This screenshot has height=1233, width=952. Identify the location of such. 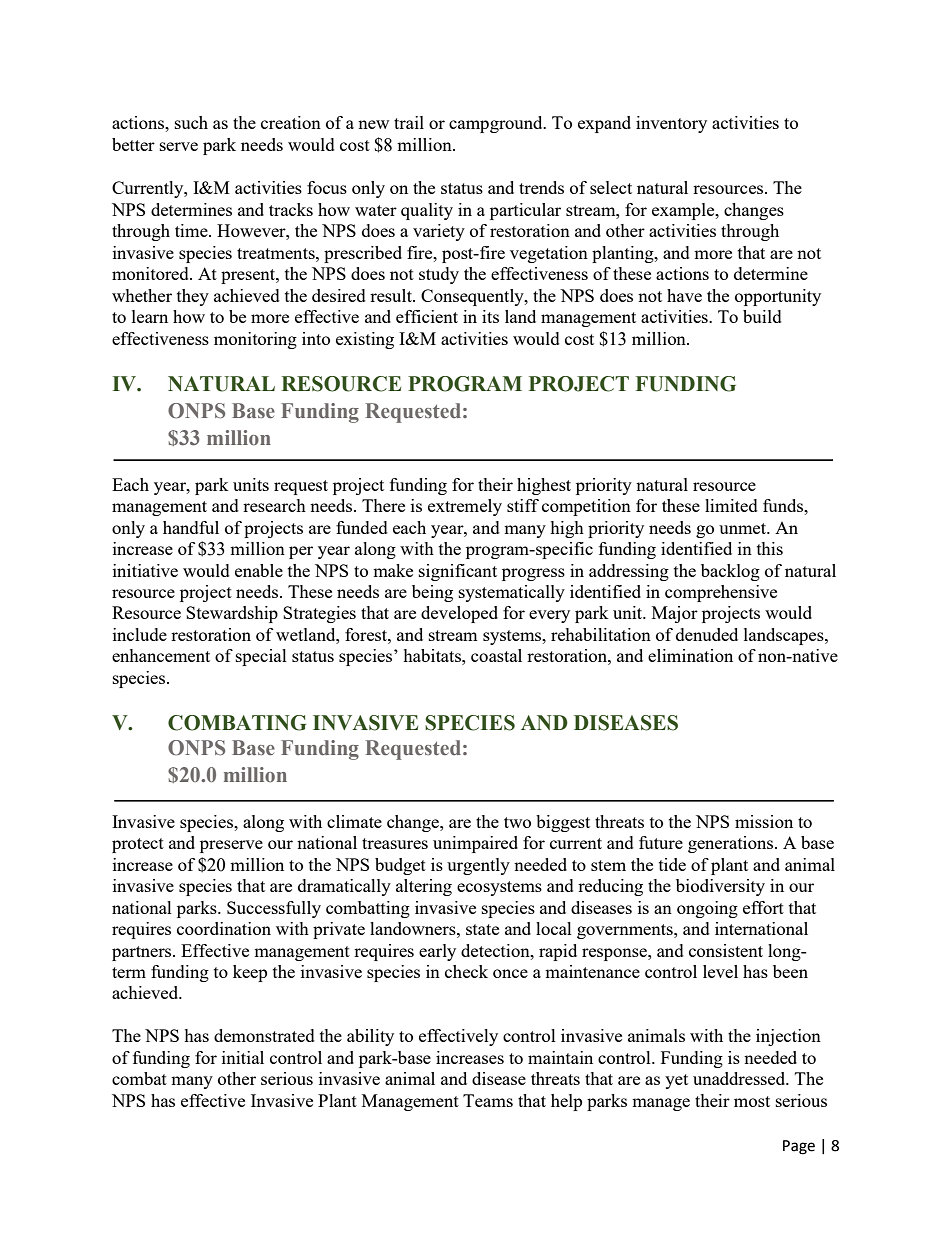
(191, 122).
